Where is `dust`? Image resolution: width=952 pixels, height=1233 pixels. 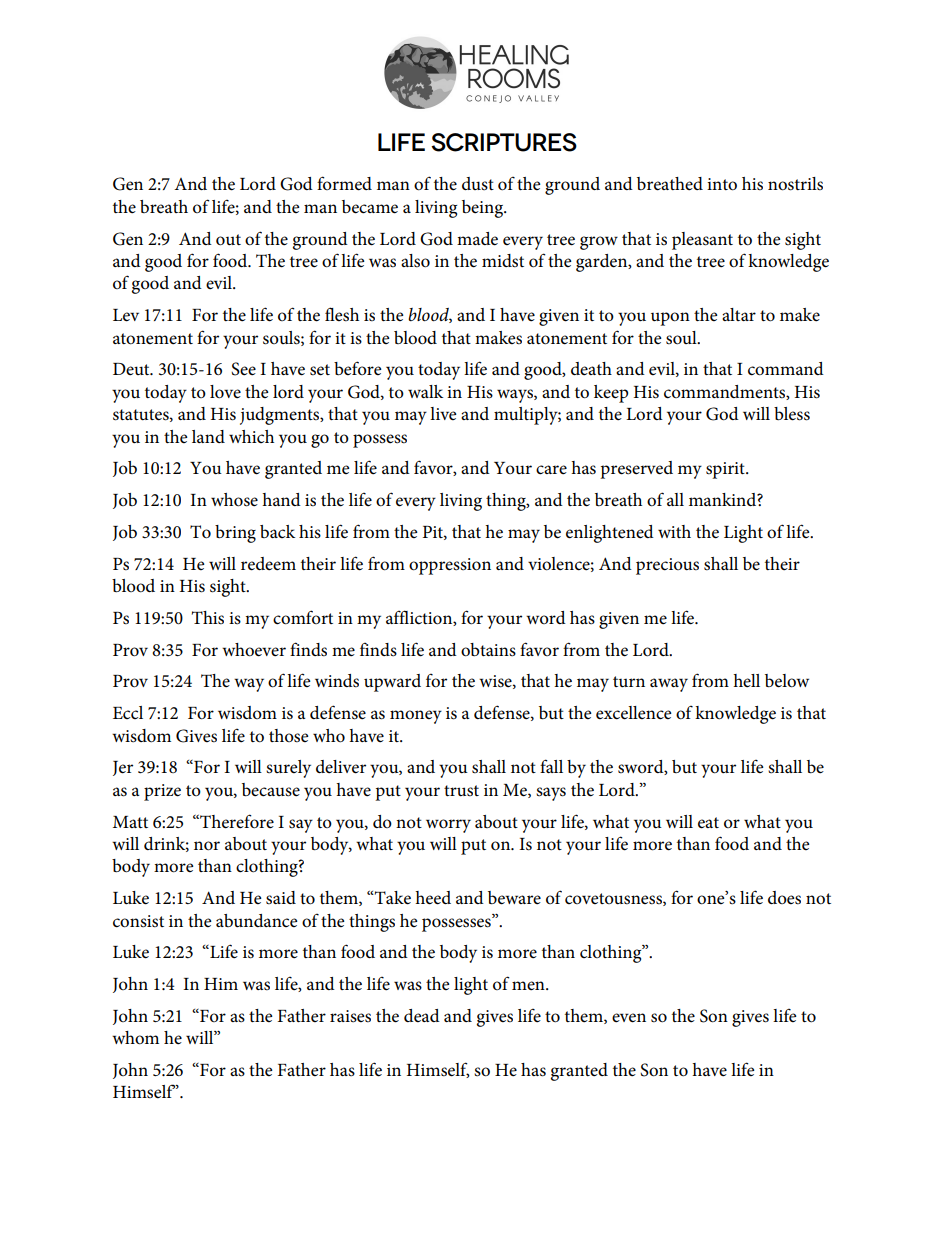 dust is located at coordinates (478, 184).
